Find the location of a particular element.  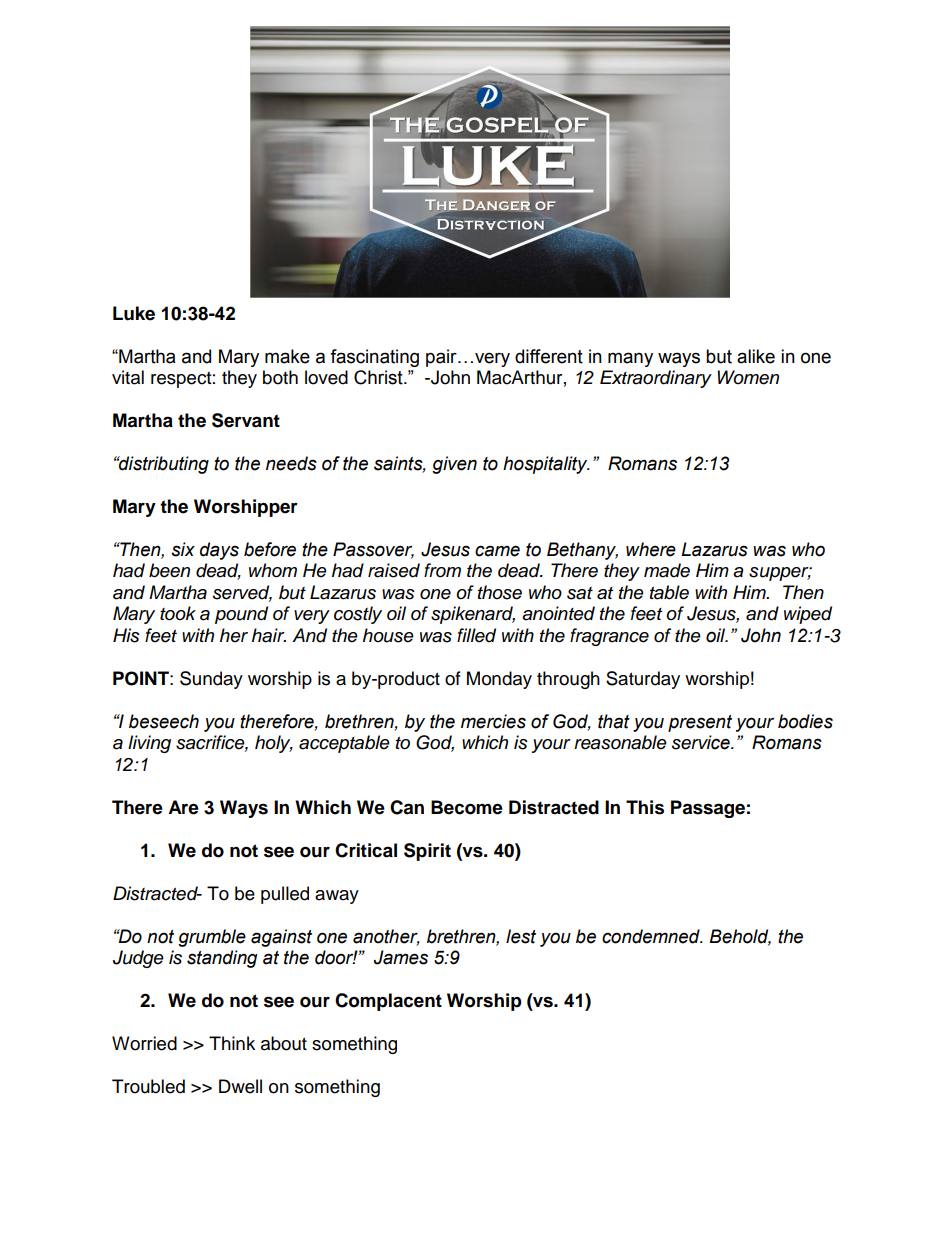

alike is located at coordinates (756, 356).
